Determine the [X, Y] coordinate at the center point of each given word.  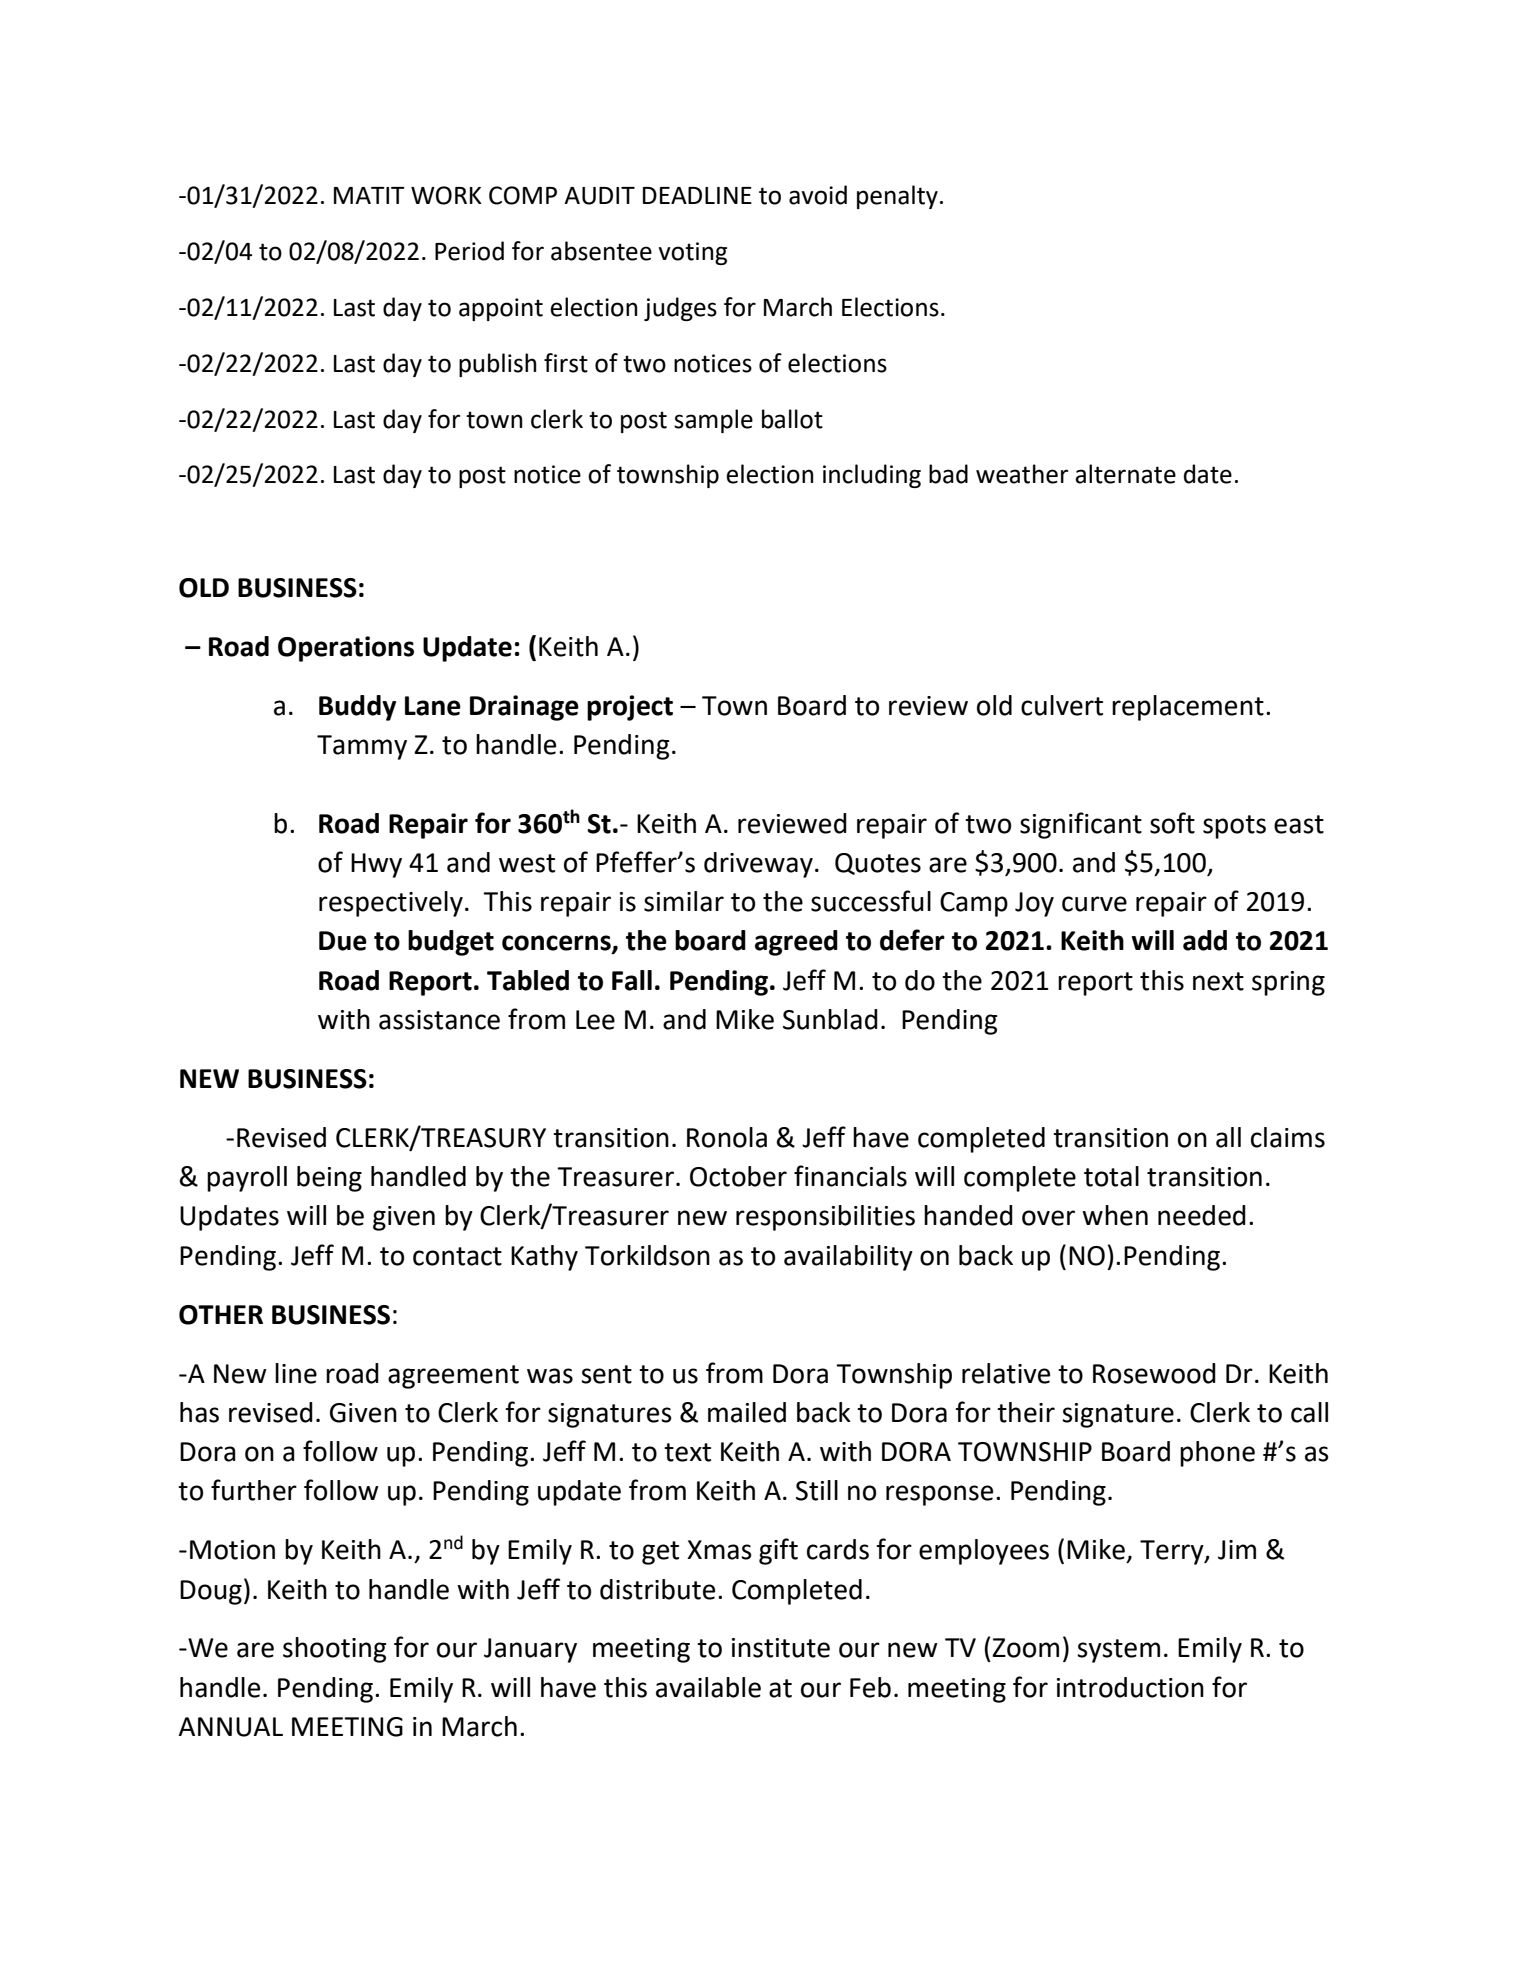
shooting [335, 1650]
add [1205, 940]
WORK [446, 195]
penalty [897, 197]
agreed [796, 943]
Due [343, 941]
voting [692, 253]
